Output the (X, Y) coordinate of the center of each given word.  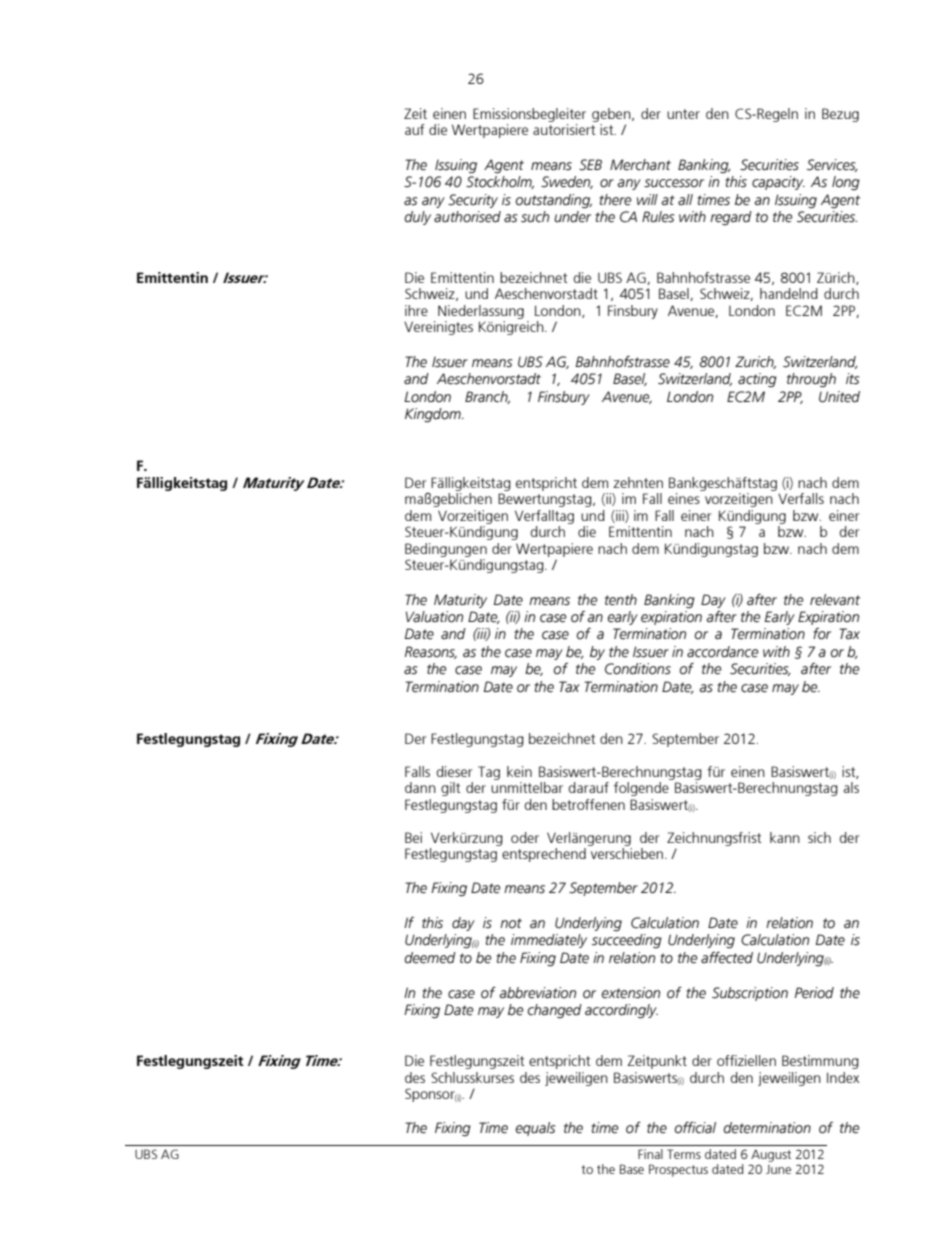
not (511, 923)
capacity (778, 183)
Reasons (431, 652)
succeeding (627, 941)
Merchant (640, 165)
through (811, 380)
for (822, 634)
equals (535, 1129)
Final (650, 1154)
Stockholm (500, 182)
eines (684, 498)
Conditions (638, 669)
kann (785, 837)
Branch (487, 397)
